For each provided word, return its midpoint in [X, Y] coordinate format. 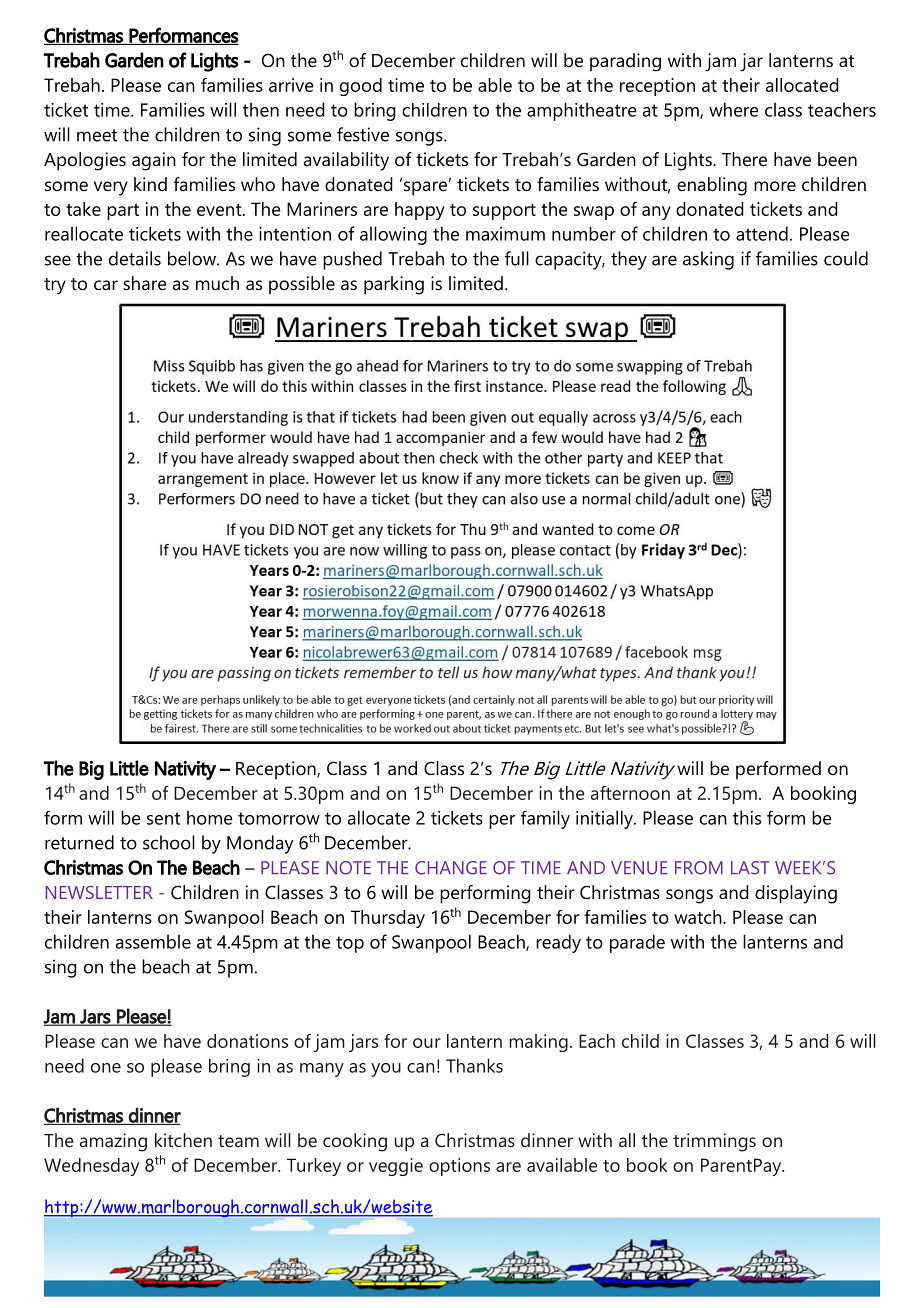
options [459, 1167]
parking [394, 285]
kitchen [183, 1140]
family [545, 819]
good [361, 87]
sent [163, 818]
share [144, 283]
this [747, 817]
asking [708, 260]
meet [97, 135]
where [733, 109]
